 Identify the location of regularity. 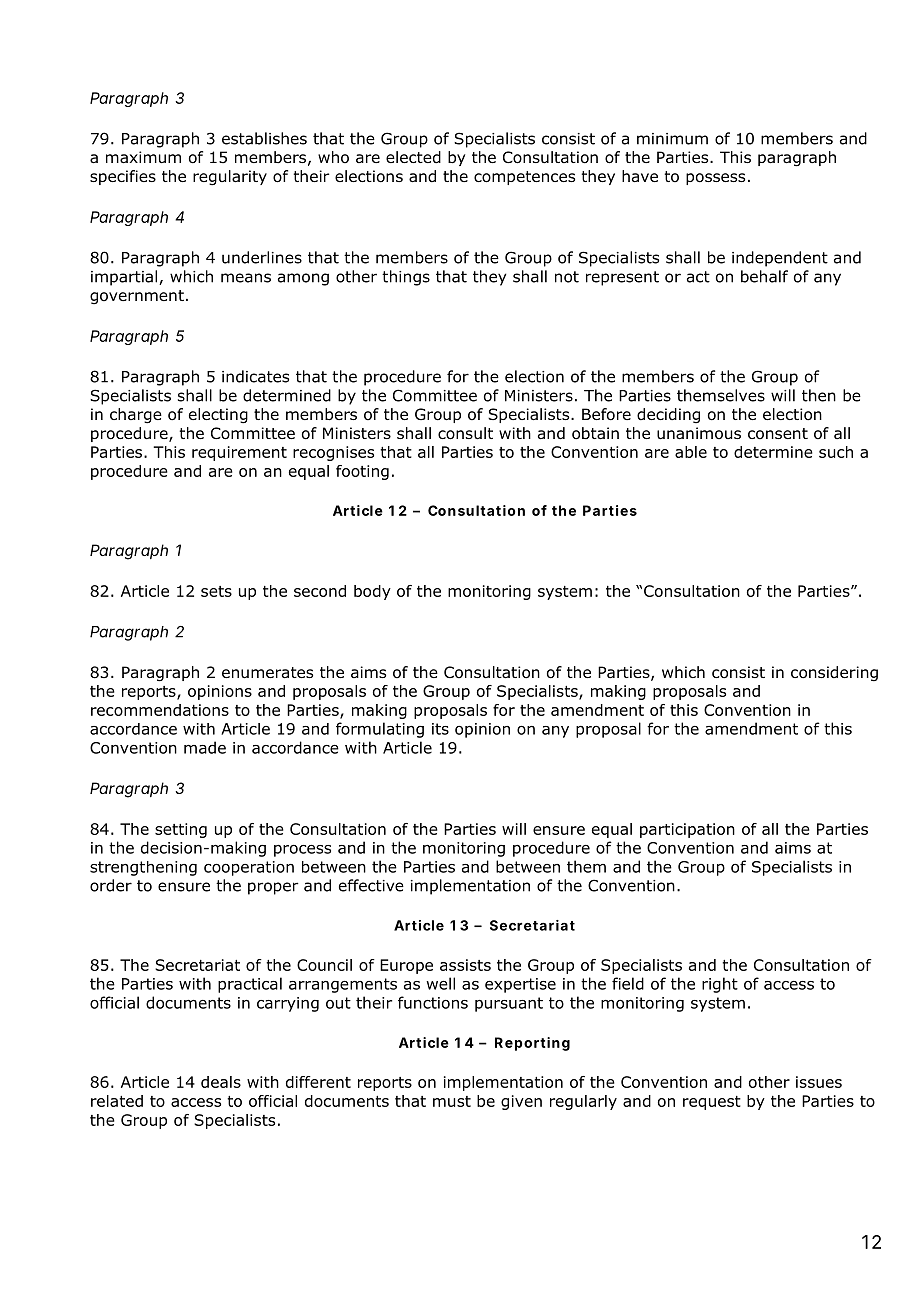
(230, 178).
